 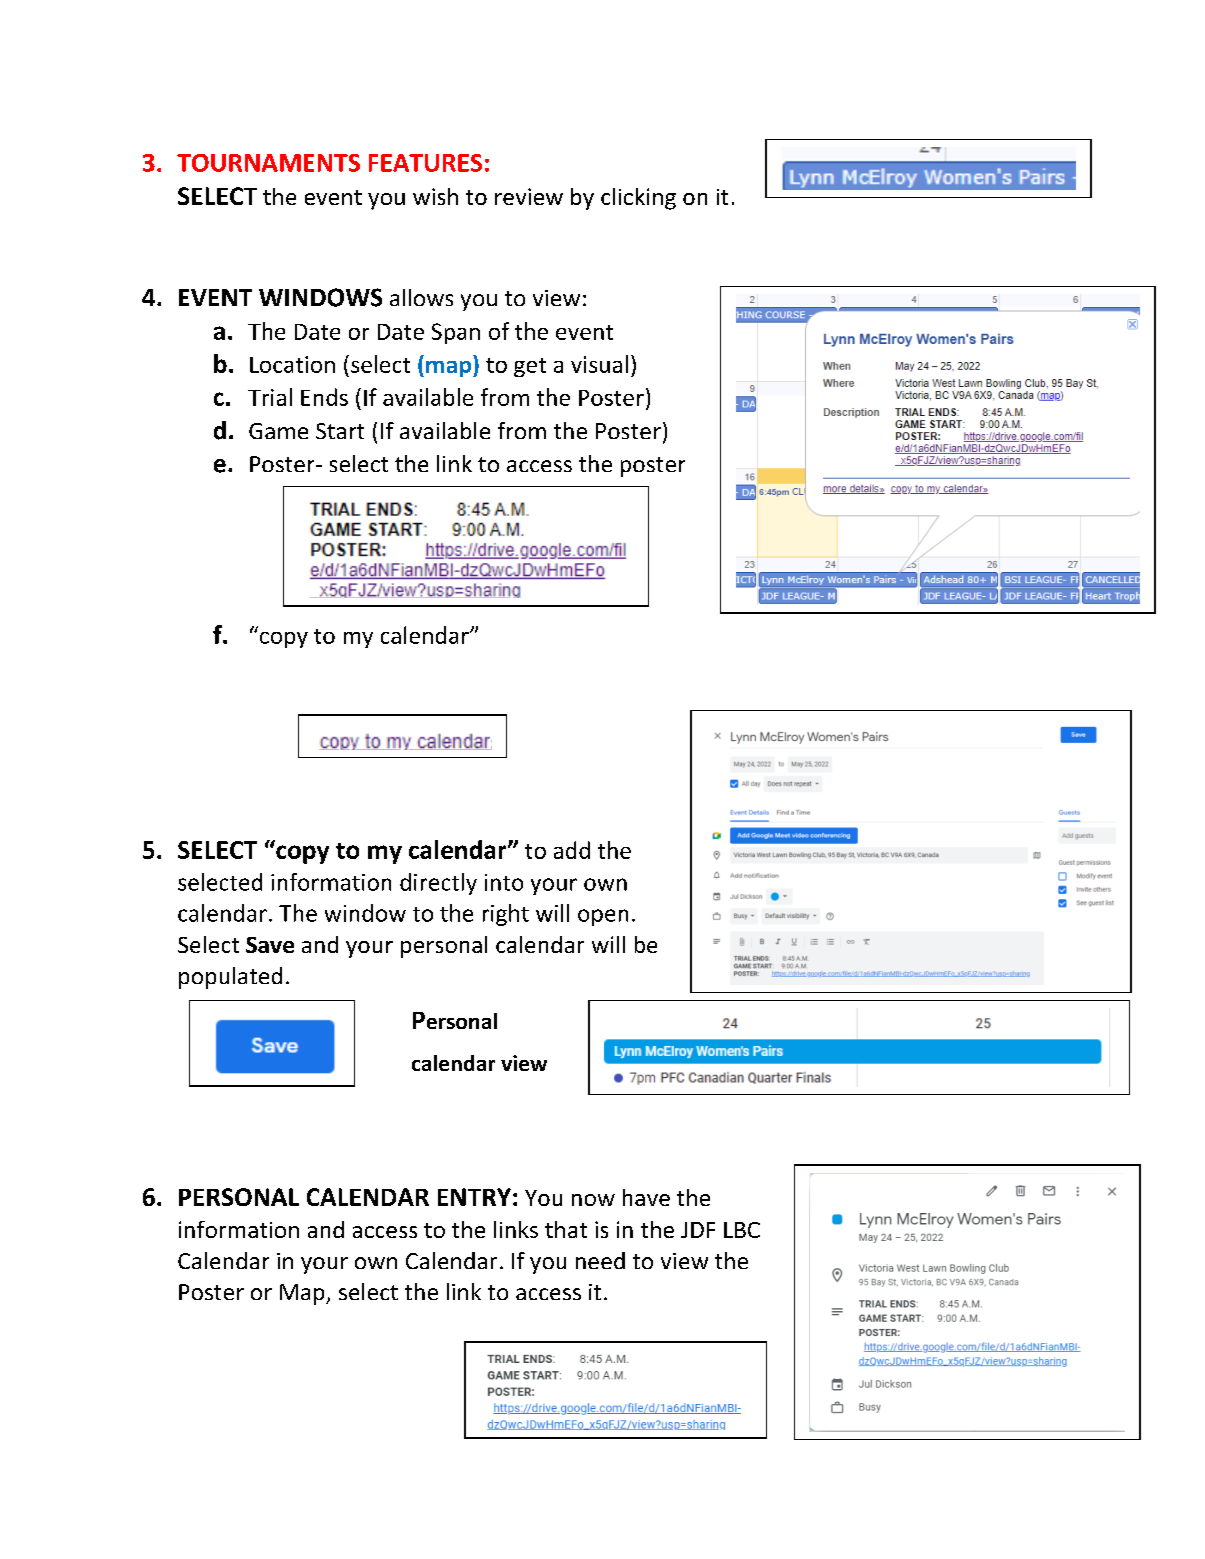 I want to click on add, so click(x=572, y=850).
